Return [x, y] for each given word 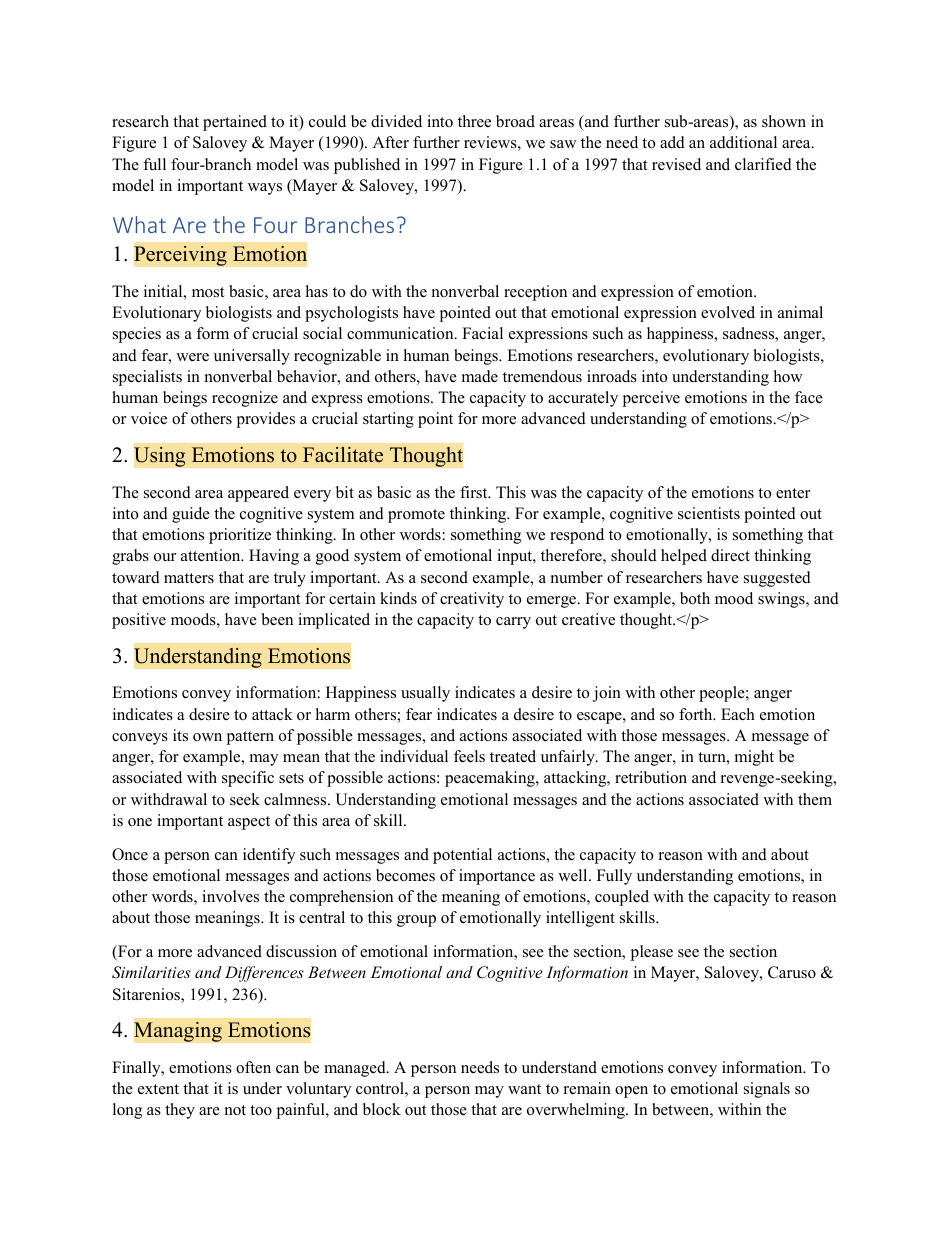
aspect [249, 823]
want [524, 1089]
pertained [235, 123]
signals [767, 1090]
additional [743, 142]
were [192, 357]
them [815, 799]
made [480, 376]
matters [189, 578]
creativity [472, 600]
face [809, 397]
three [474, 121]
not [235, 1110]
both [695, 598]
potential [462, 856]
